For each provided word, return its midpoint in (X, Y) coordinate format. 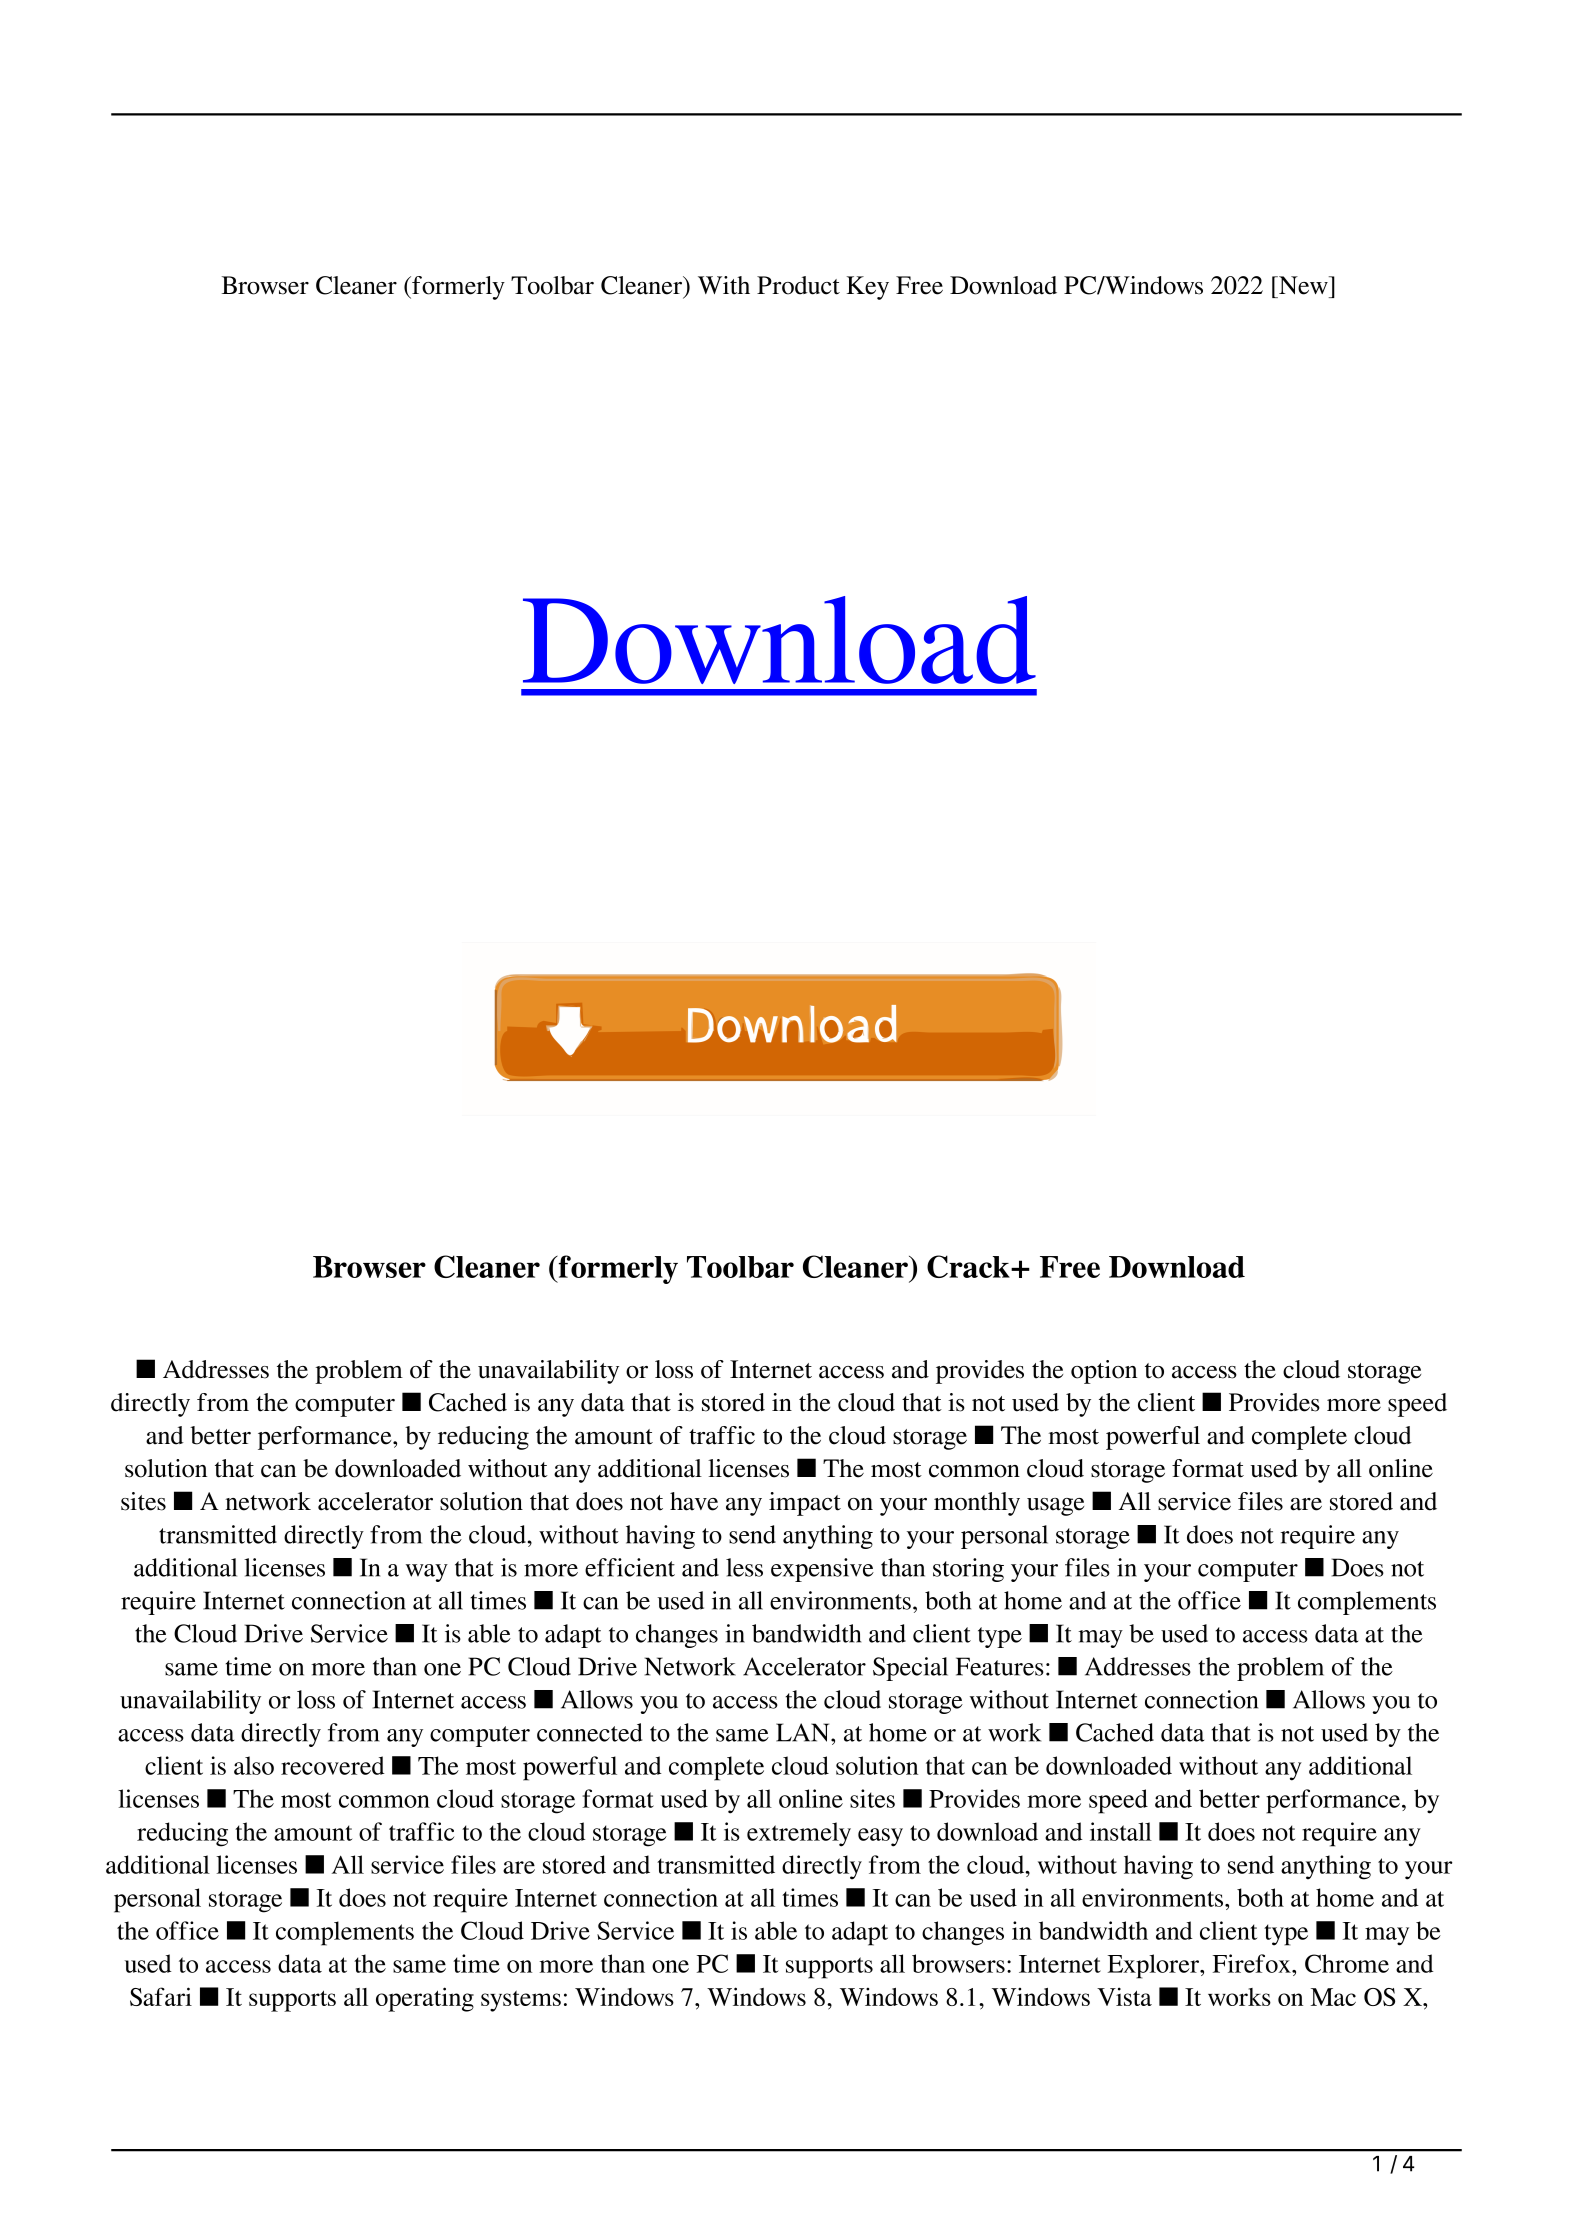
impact (805, 1504)
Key (868, 288)
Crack (969, 1266)
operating (425, 1999)
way (427, 1573)
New (1303, 285)
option (1104, 1372)
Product (798, 285)
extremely (799, 1834)
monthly (977, 1504)
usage (1055, 1507)
